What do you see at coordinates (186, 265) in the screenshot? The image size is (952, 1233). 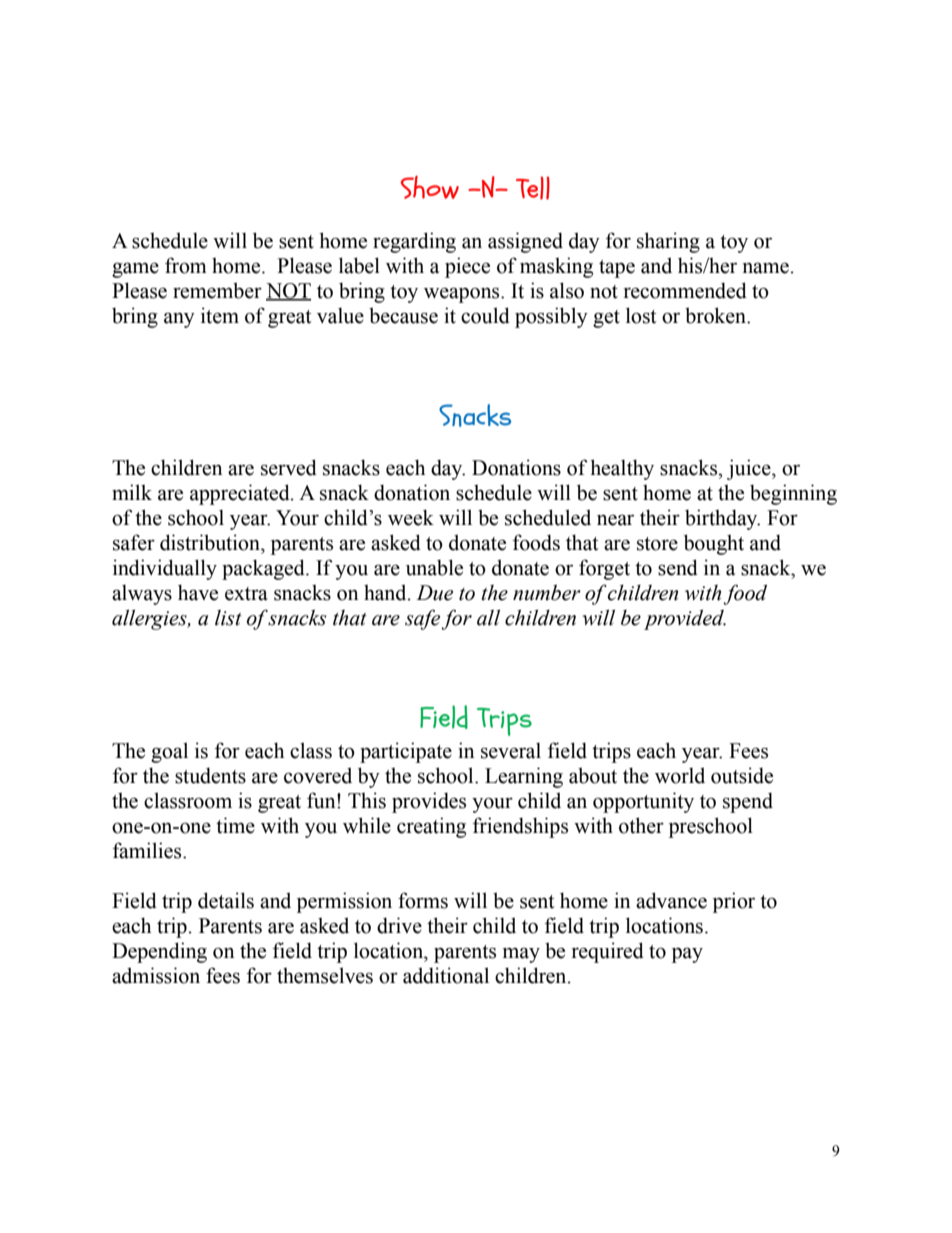 I see `from` at bounding box center [186, 265].
